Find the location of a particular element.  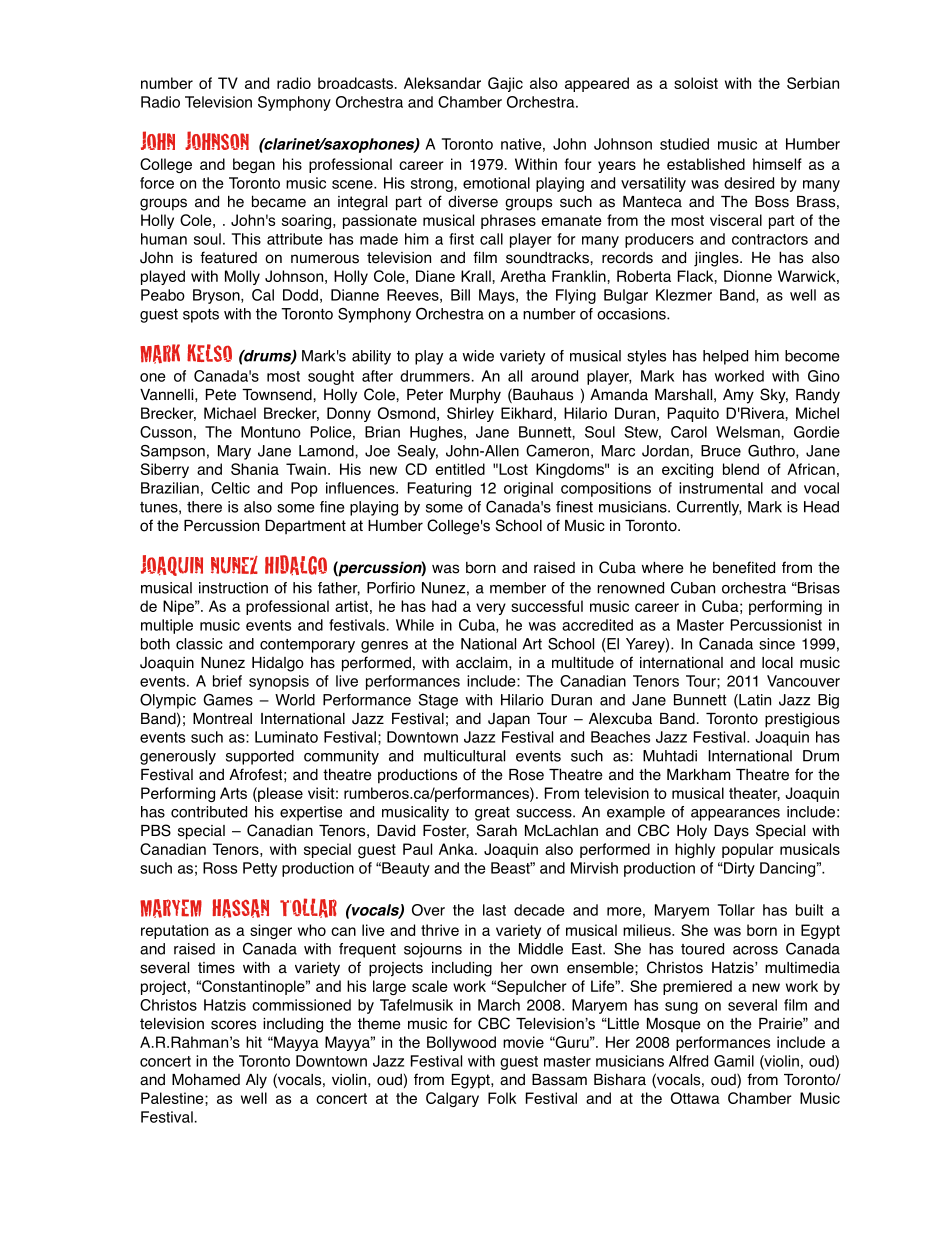

very is located at coordinates (491, 609).
